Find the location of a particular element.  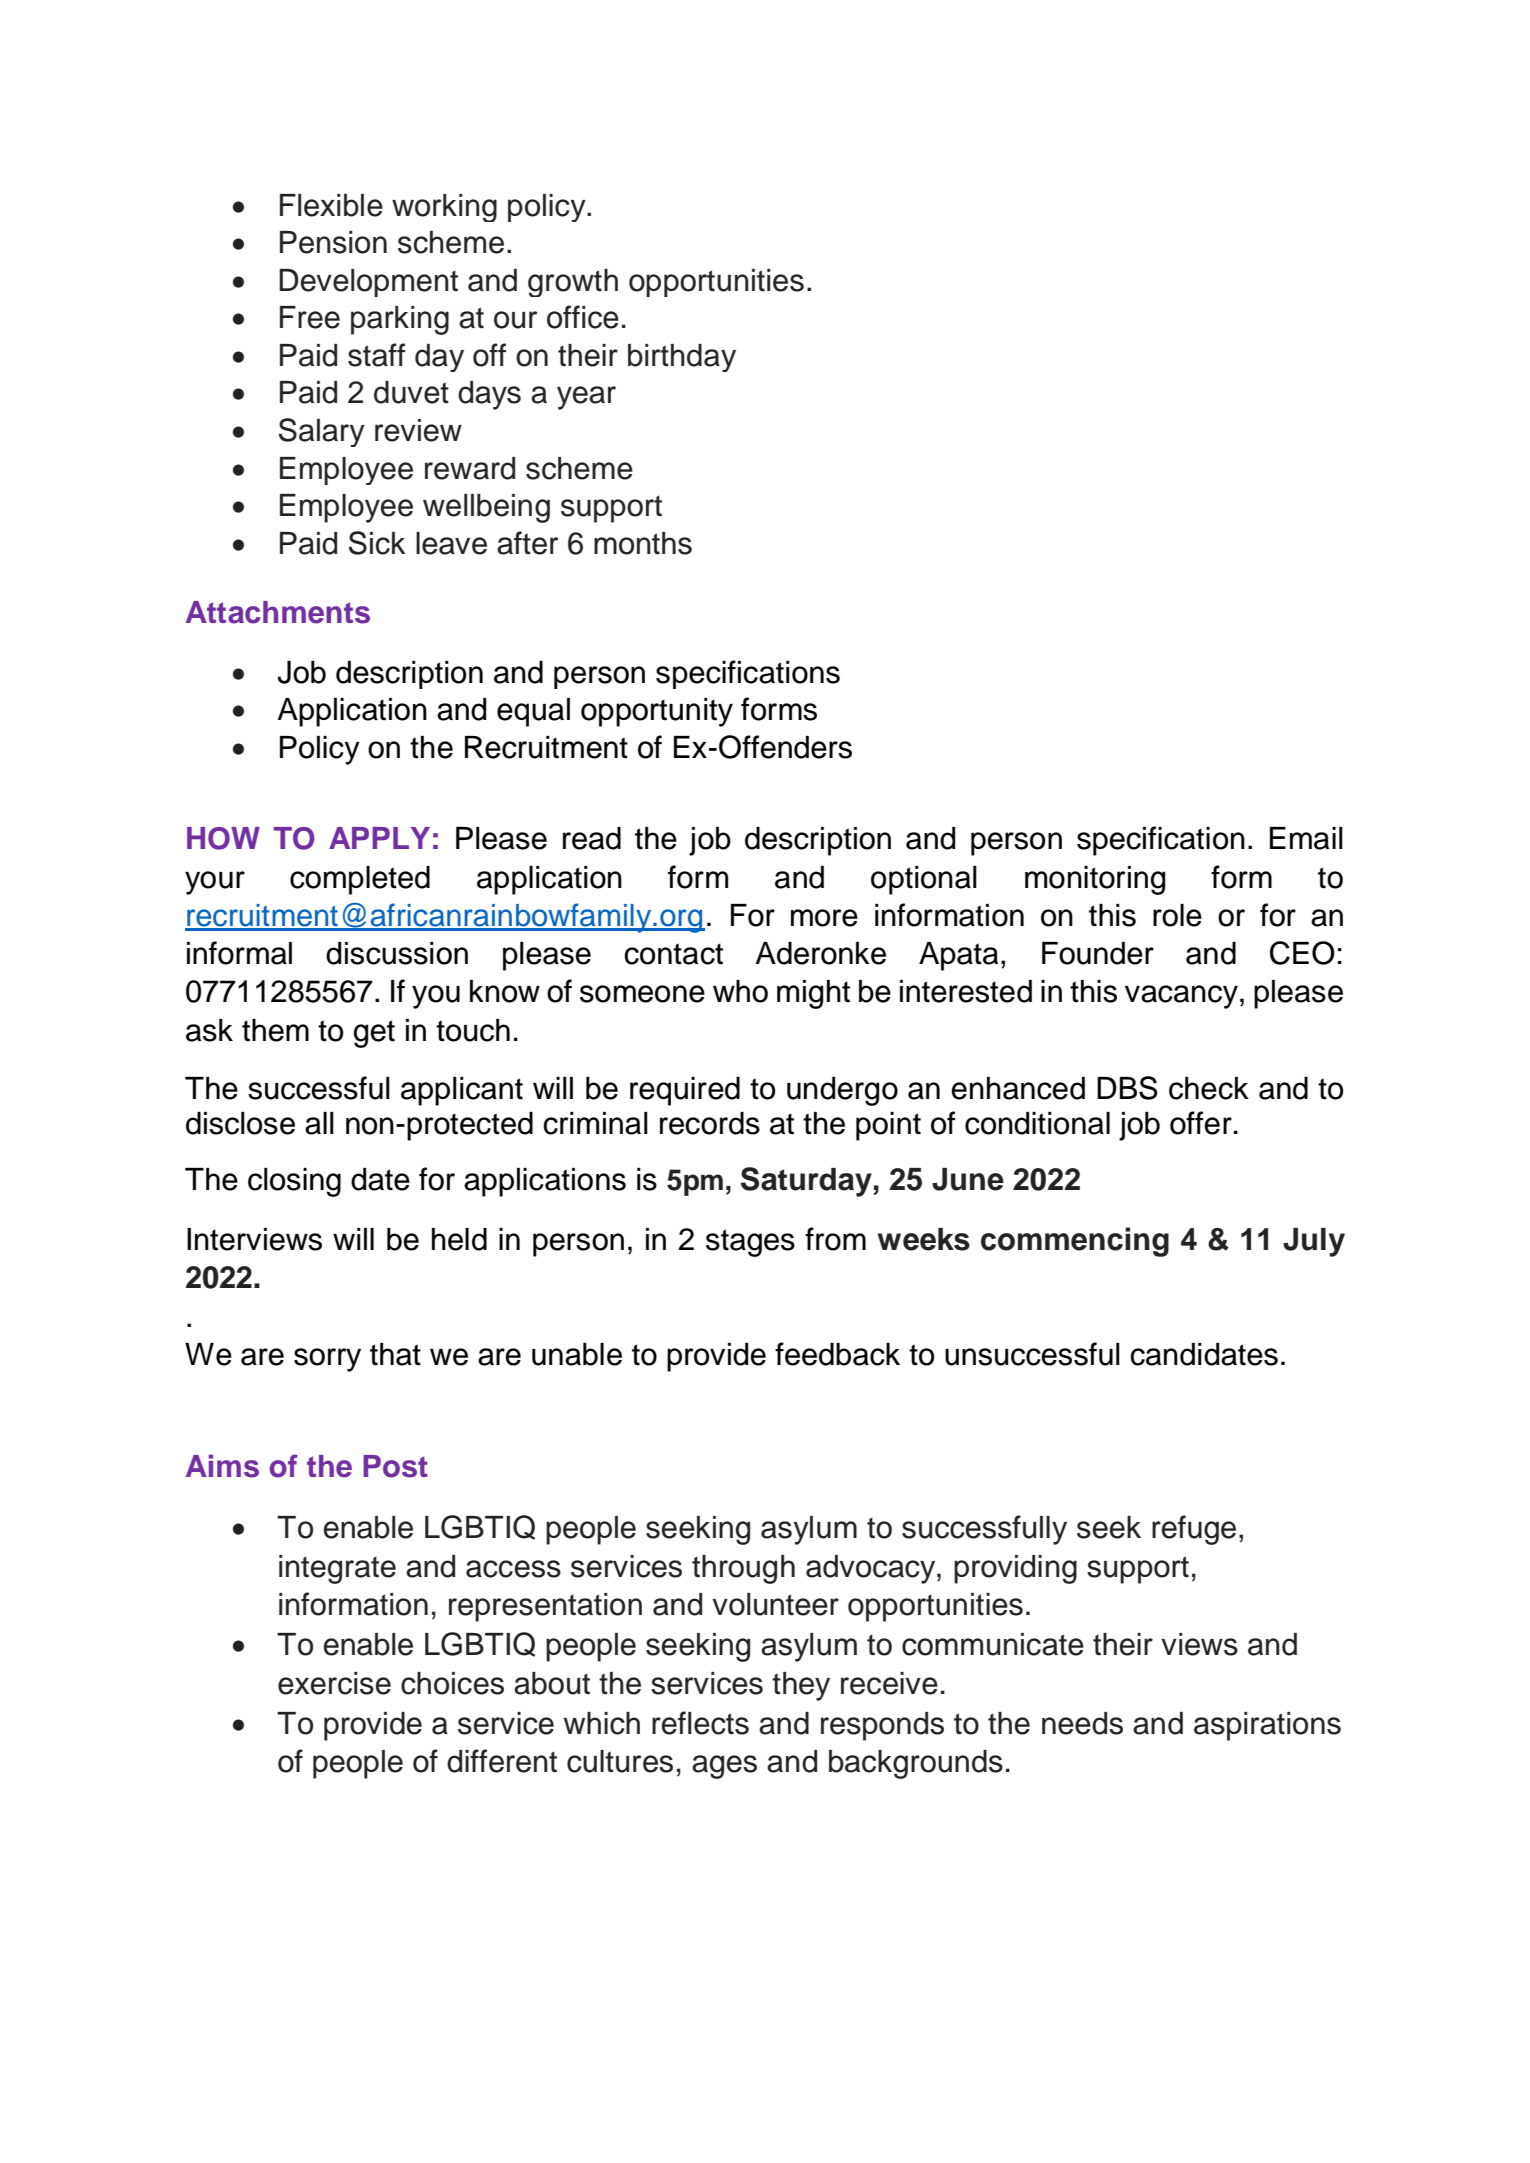

commencing is located at coordinates (1075, 1242).
